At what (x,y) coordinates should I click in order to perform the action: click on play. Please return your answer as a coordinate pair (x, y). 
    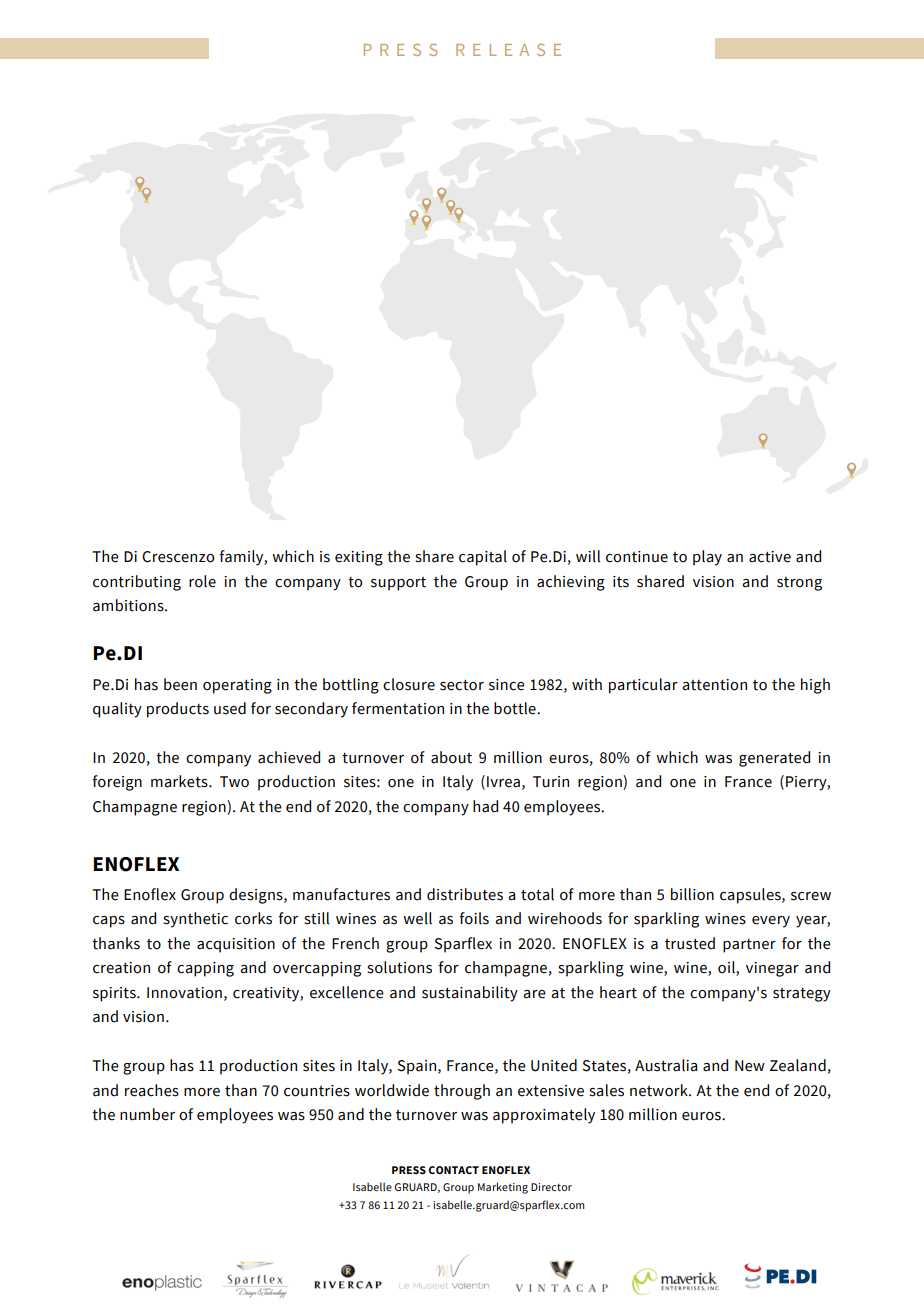
    Looking at the image, I should click on (707, 558).
